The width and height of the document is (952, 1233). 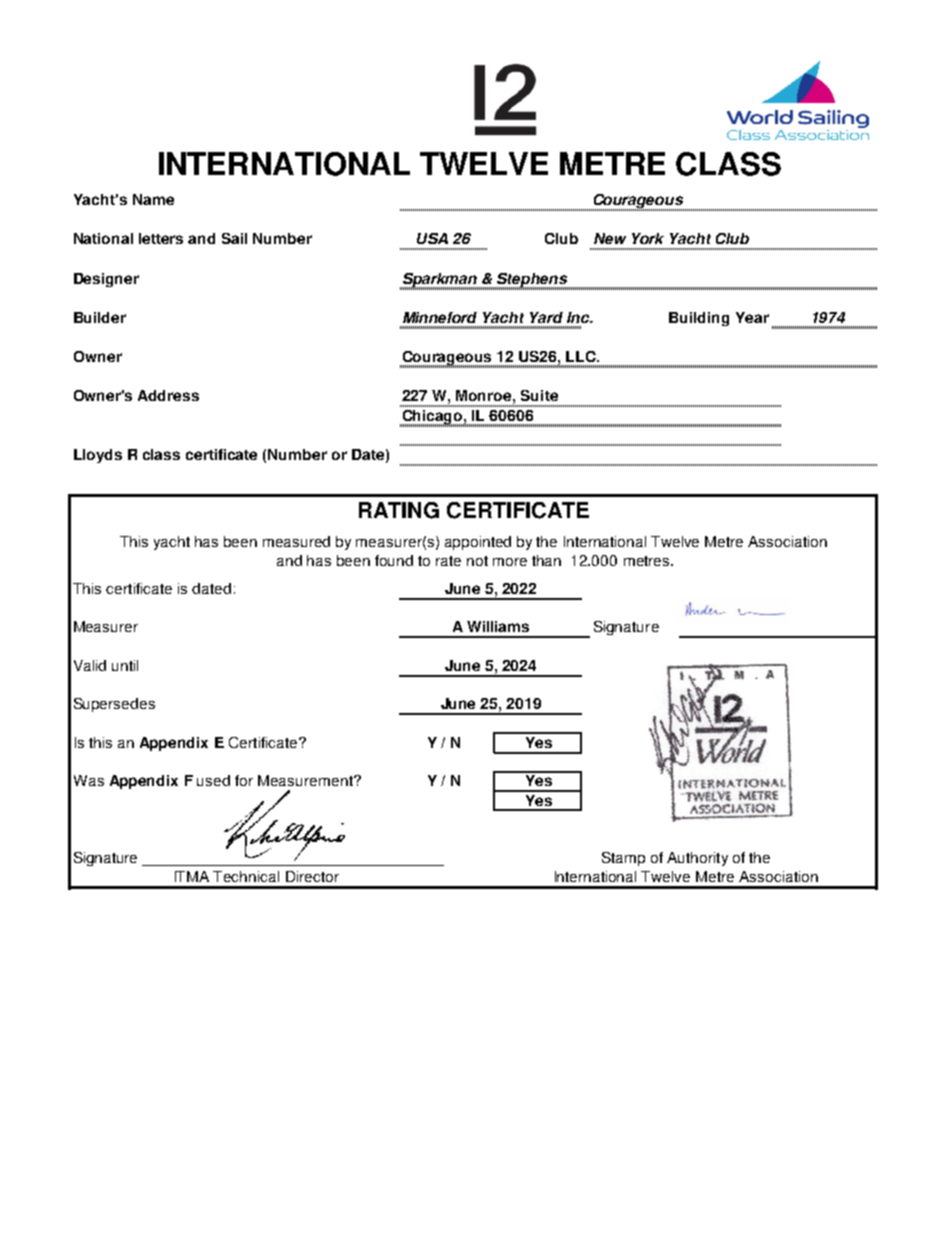 I want to click on than, so click(x=546, y=560).
